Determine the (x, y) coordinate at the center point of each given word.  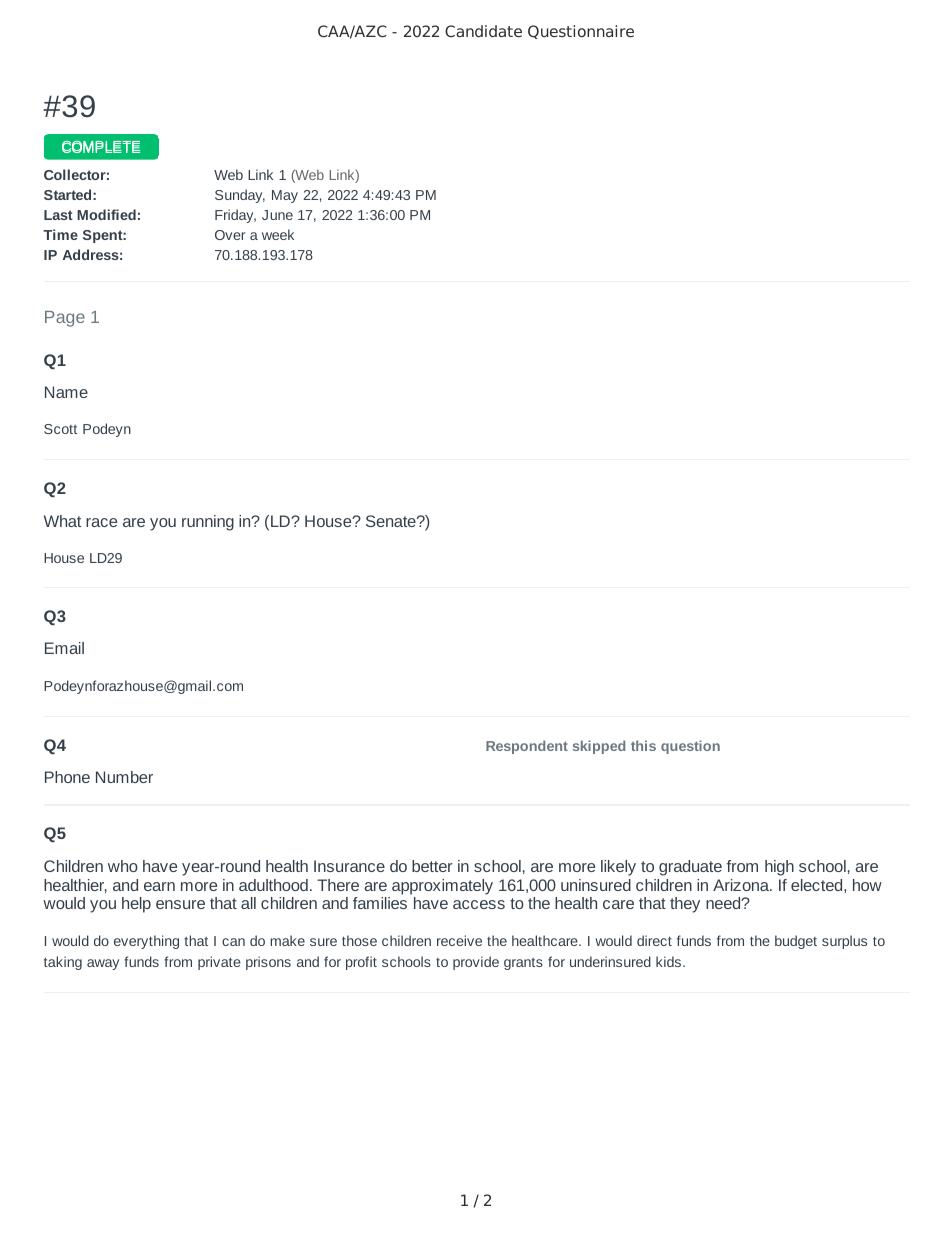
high (779, 868)
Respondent (527, 747)
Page (65, 319)
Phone (67, 777)
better (432, 866)
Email (64, 648)
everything (146, 942)
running (208, 523)
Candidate (483, 31)
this (643, 745)
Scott (60, 429)
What (62, 521)
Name (66, 392)
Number (124, 777)
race (101, 522)
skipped (599, 747)
